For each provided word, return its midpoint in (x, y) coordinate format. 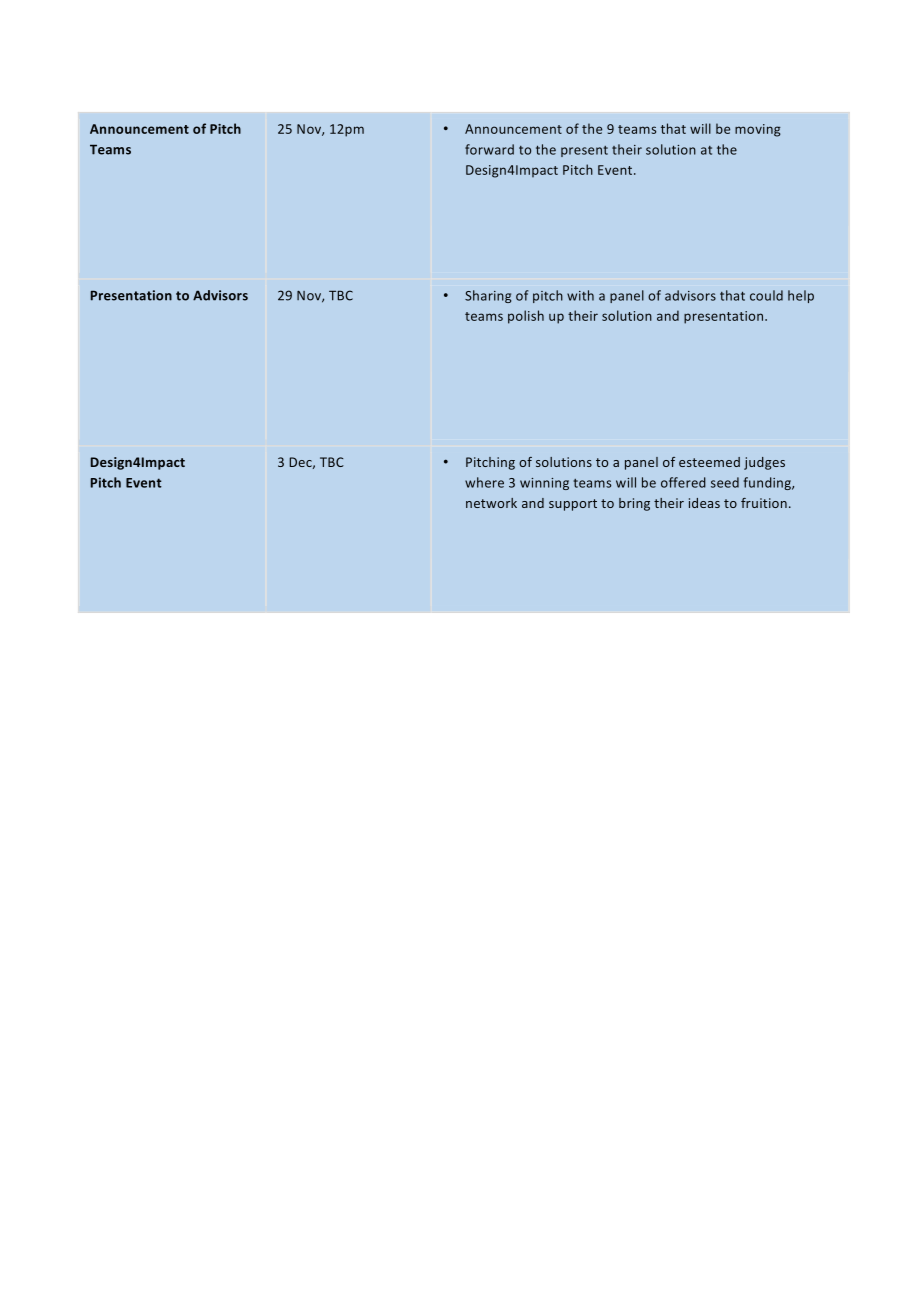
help (801, 296)
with (580, 295)
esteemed (709, 462)
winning (544, 484)
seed (725, 482)
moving (758, 130)
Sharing (488, 296)
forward (489, 149)
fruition (764, 503)
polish (526, 317)
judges (764, 463)
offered (683, 482)
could (766, 295)
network (491, 503)
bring (634, 504)
